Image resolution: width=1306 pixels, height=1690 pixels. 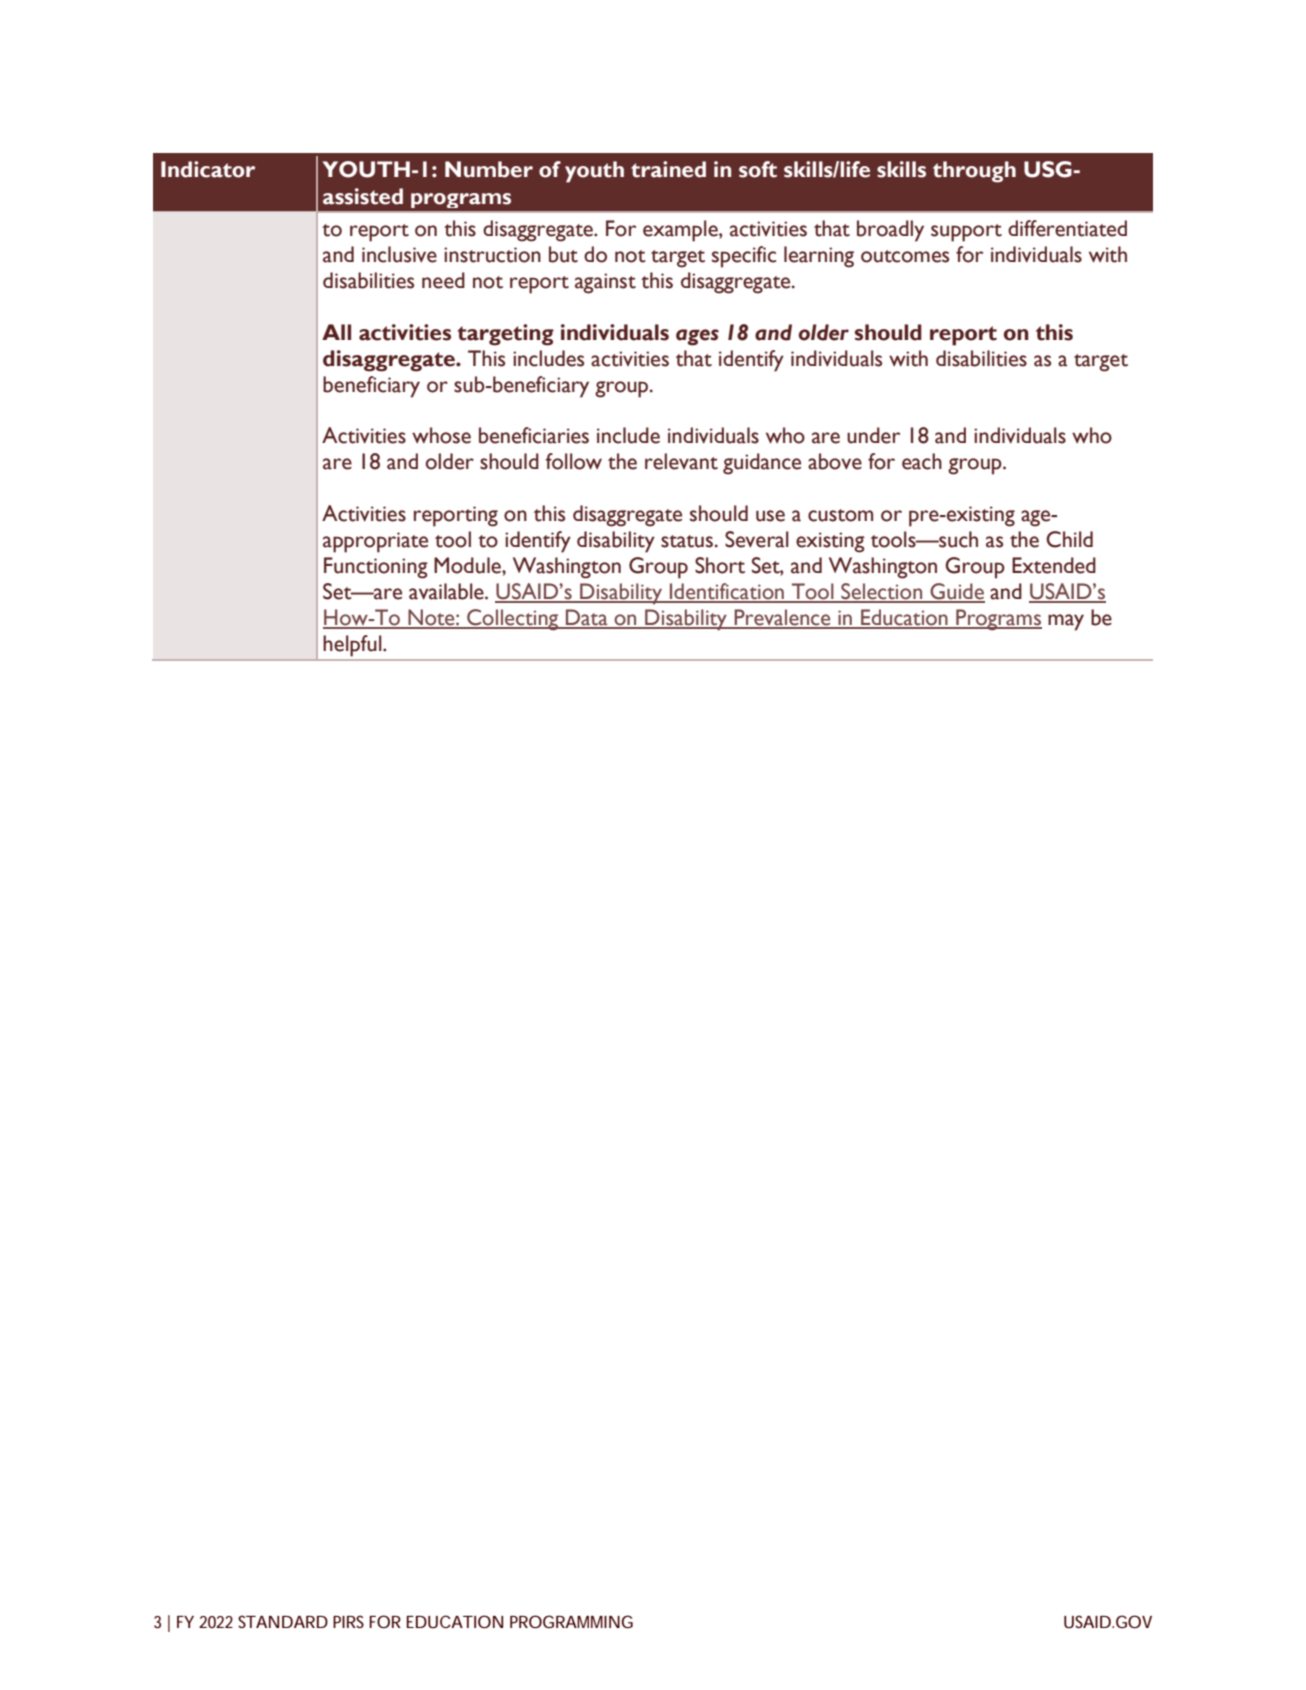 What do you see at coordinates (354, 645) in the screenshot?
I see `helpful` at bounding box center [354, 645].
